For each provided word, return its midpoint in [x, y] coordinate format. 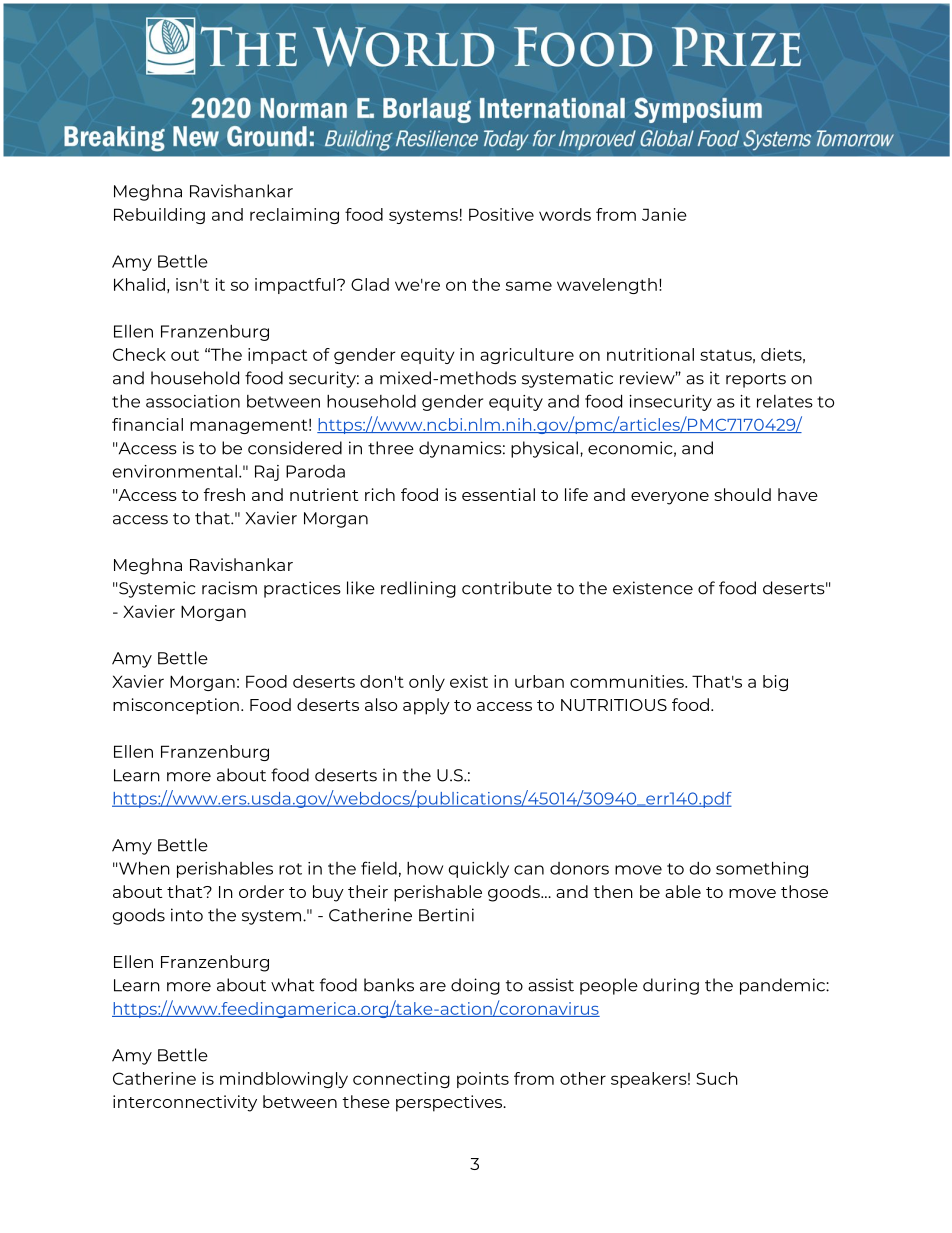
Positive [501, 214]
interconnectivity [185, 1103]
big [775, 683]
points [483, 1080]
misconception [176, 706]
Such [717, 1078]
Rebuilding [159, 216]
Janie [664, 214]
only [427, 683]
